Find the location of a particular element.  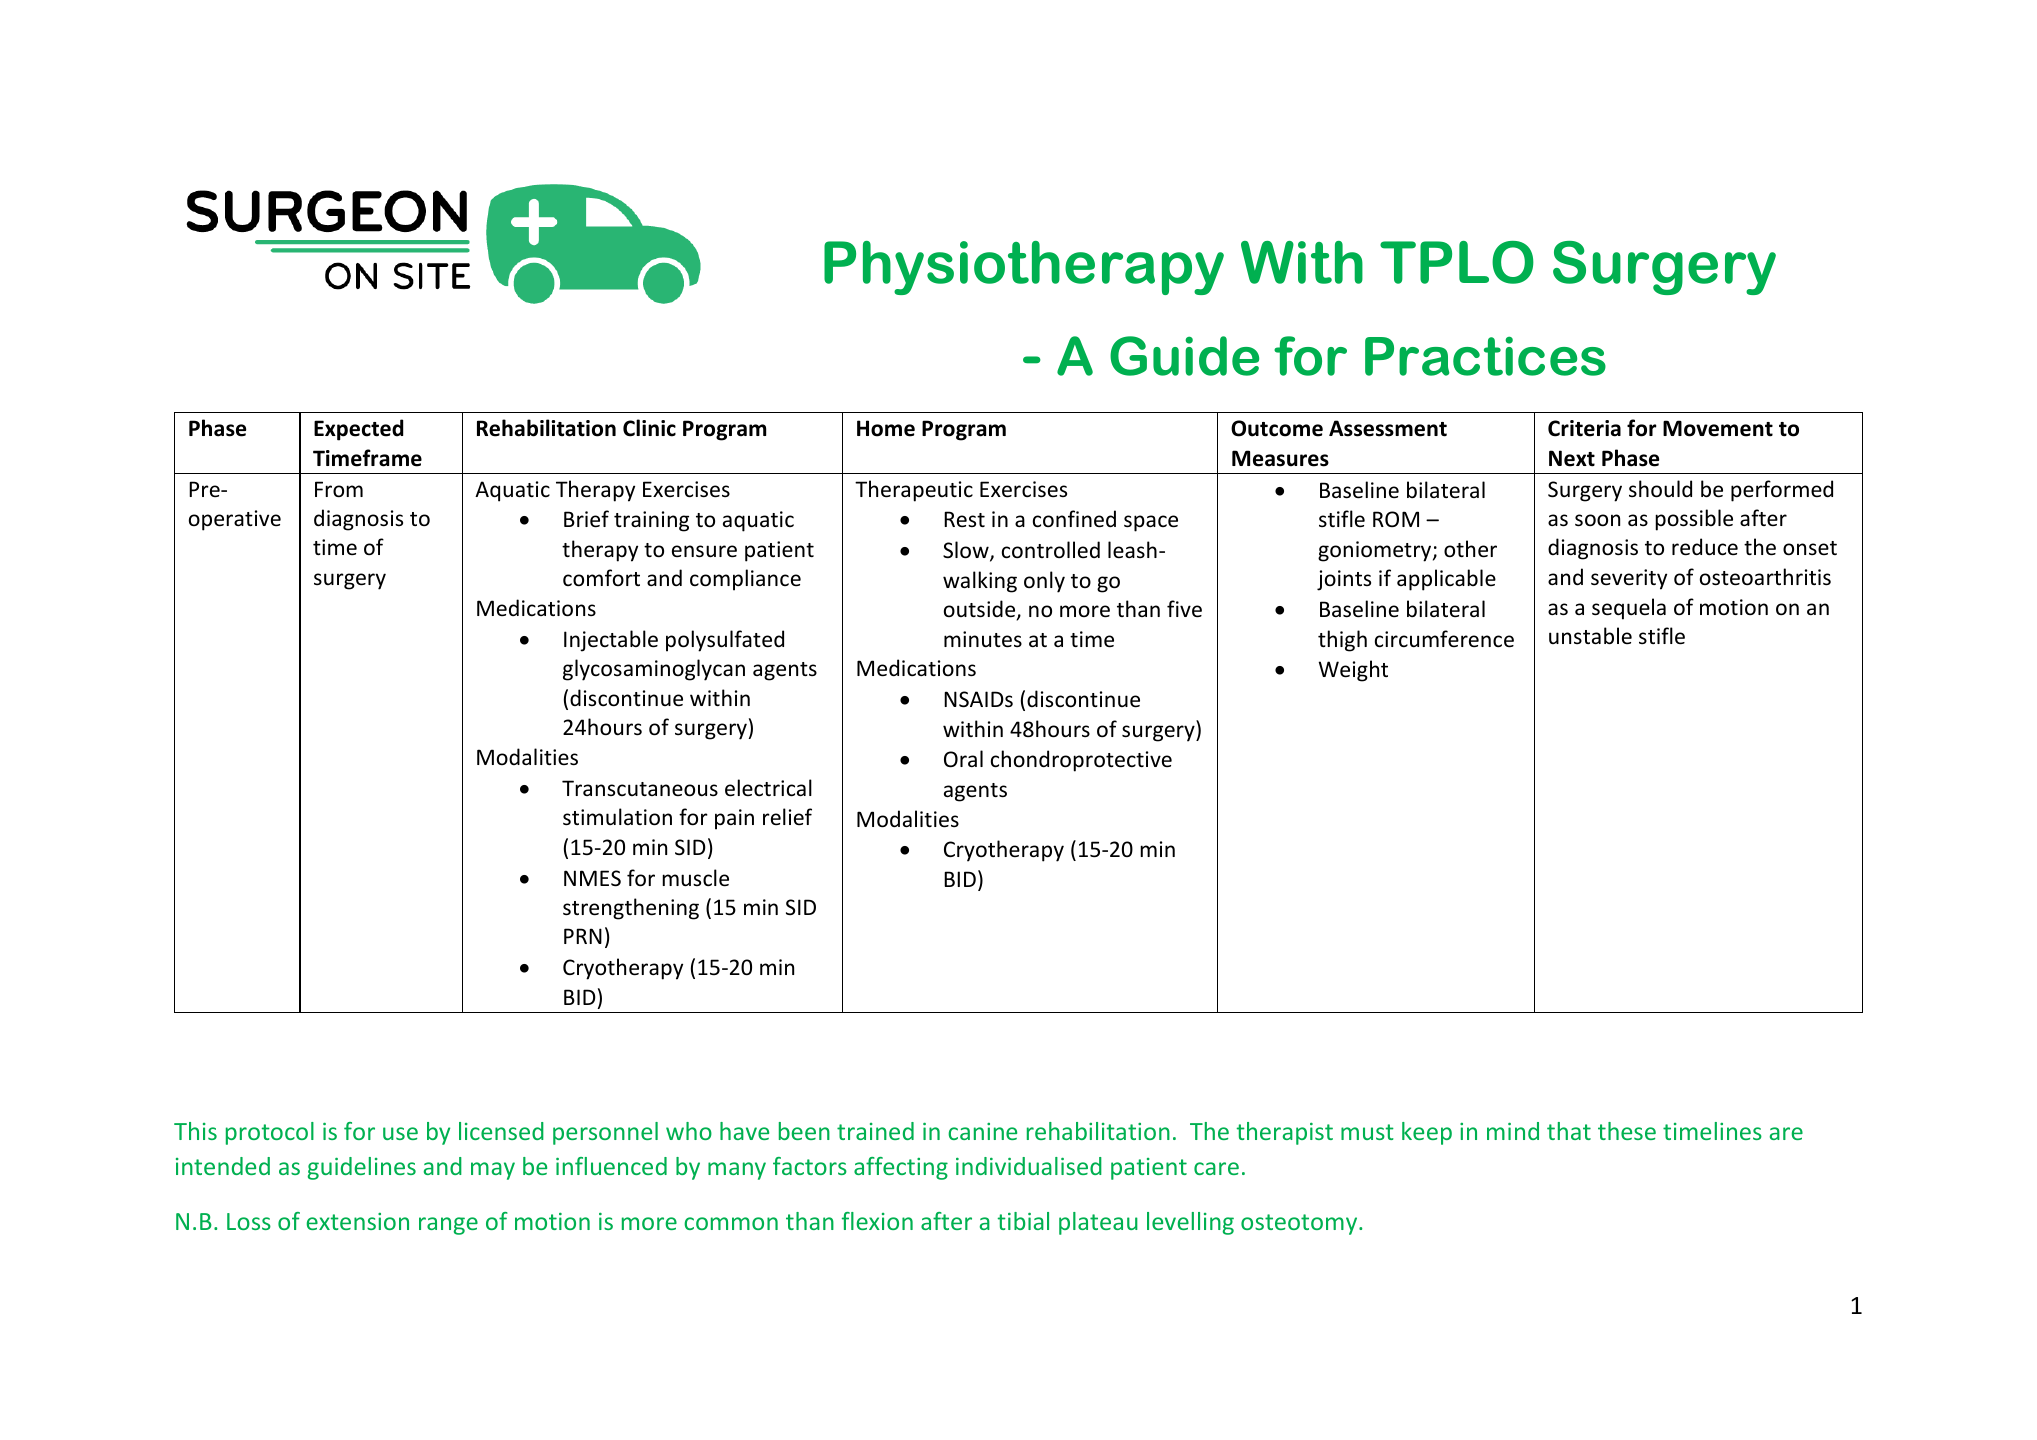

extension is located at coordinates (358, 1221).
